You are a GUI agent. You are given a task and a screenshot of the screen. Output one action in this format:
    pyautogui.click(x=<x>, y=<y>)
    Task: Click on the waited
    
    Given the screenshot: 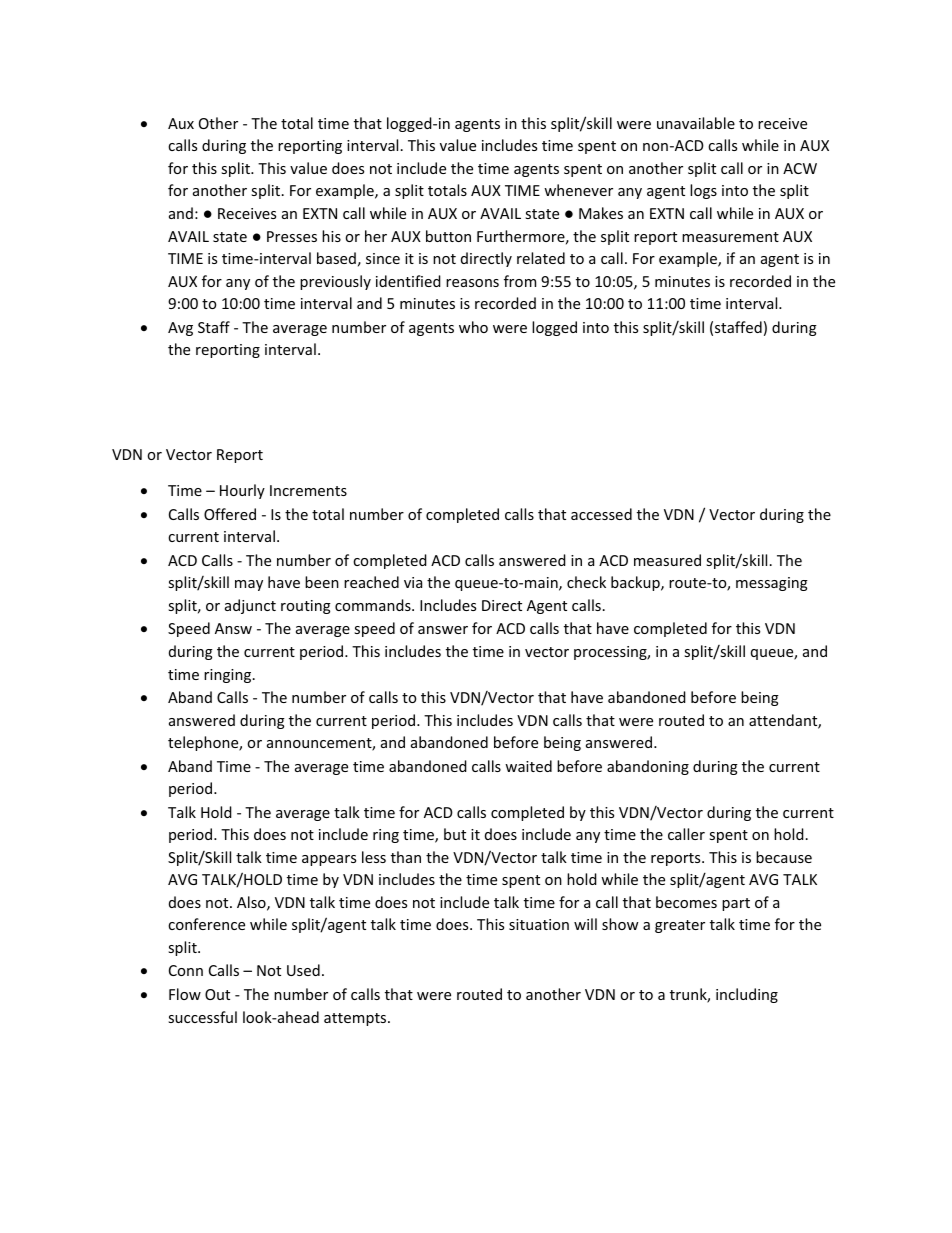 What is the action you would take?
    pyautogui.click(x=528, y=766)
